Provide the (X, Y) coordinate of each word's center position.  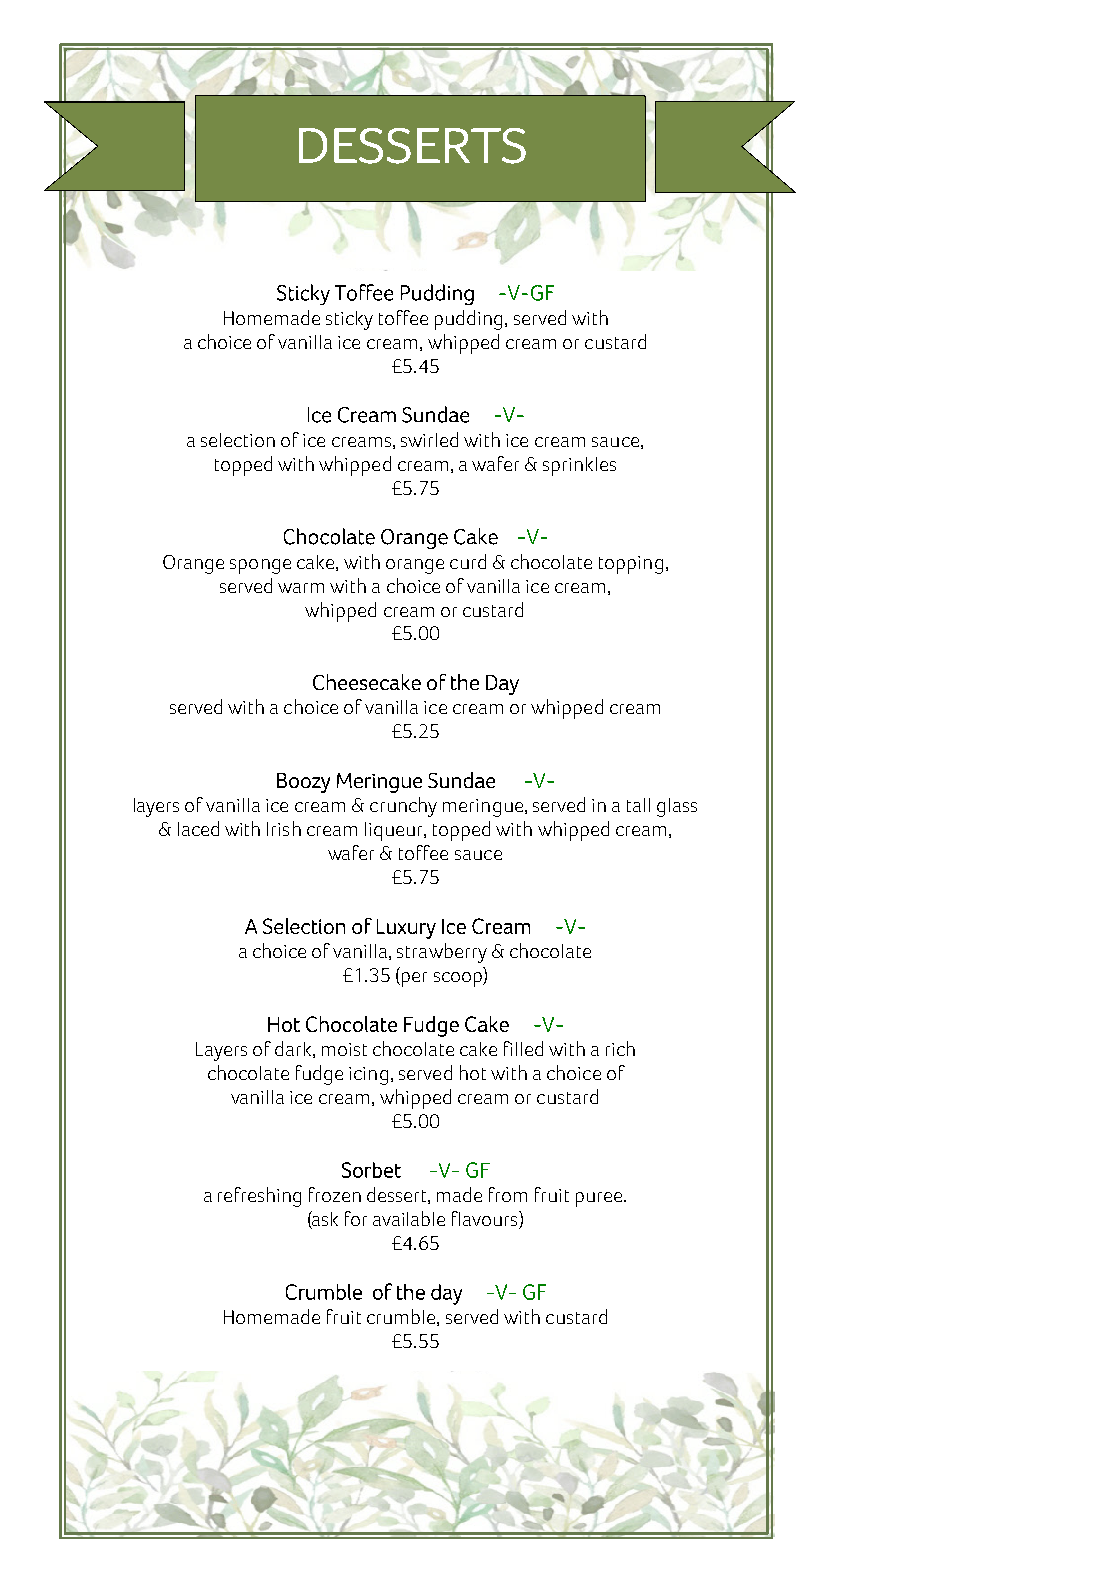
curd (468, 561)
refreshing (259, 1197)
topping (631, 565)
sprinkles (579, 466)
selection (238, 440)
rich (620, 1048)
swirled (429, 439)
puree (600, 1199)
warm (301, 588)
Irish (284, 828)
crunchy (403, 807)
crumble (402, 1317)
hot (473, 1072)
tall (638, 805)
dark (294, 1049)
